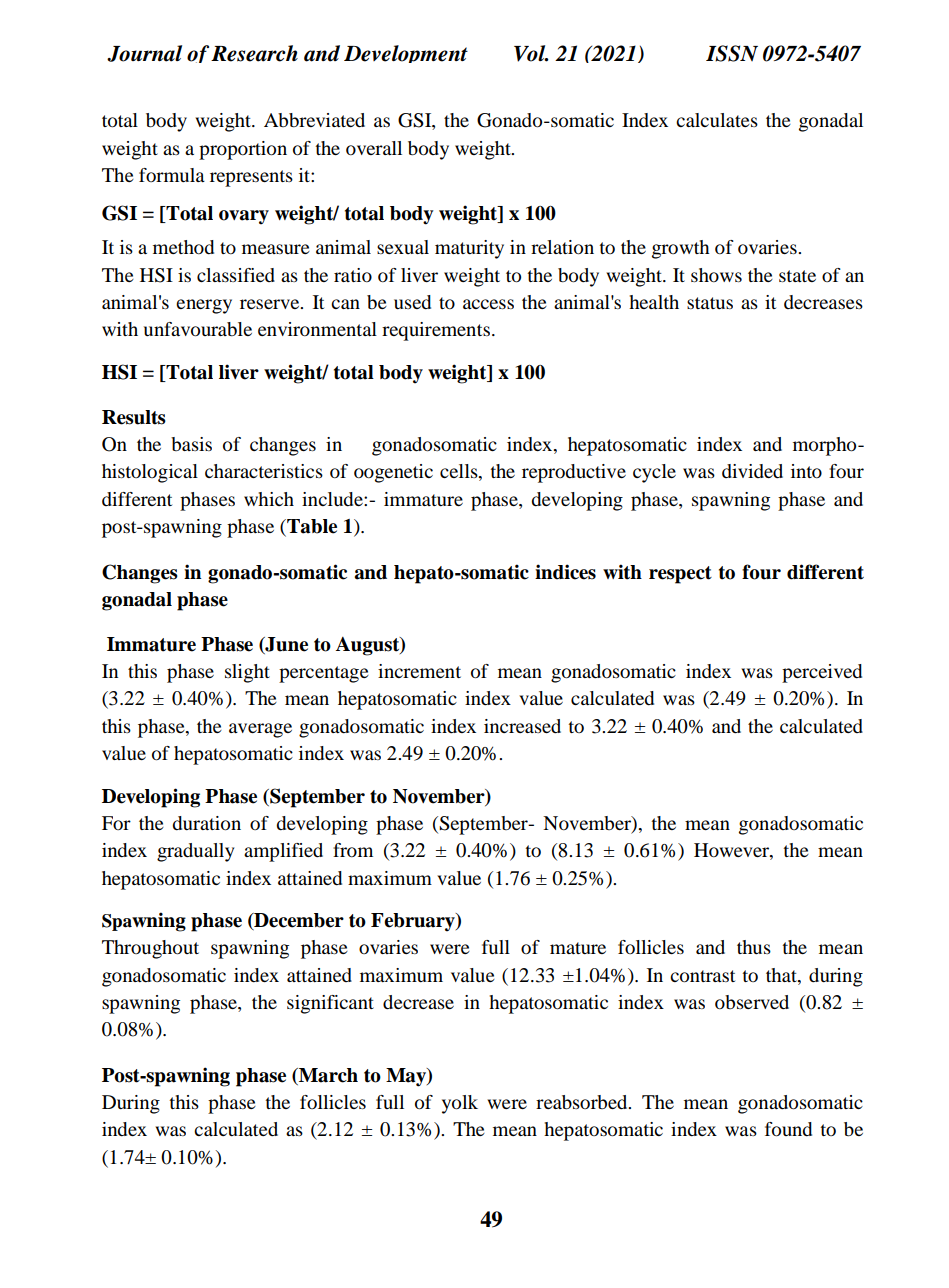  What do you see at coordinates (414, 922) in the image?
I see `February` at bounding box center [414, 922].
